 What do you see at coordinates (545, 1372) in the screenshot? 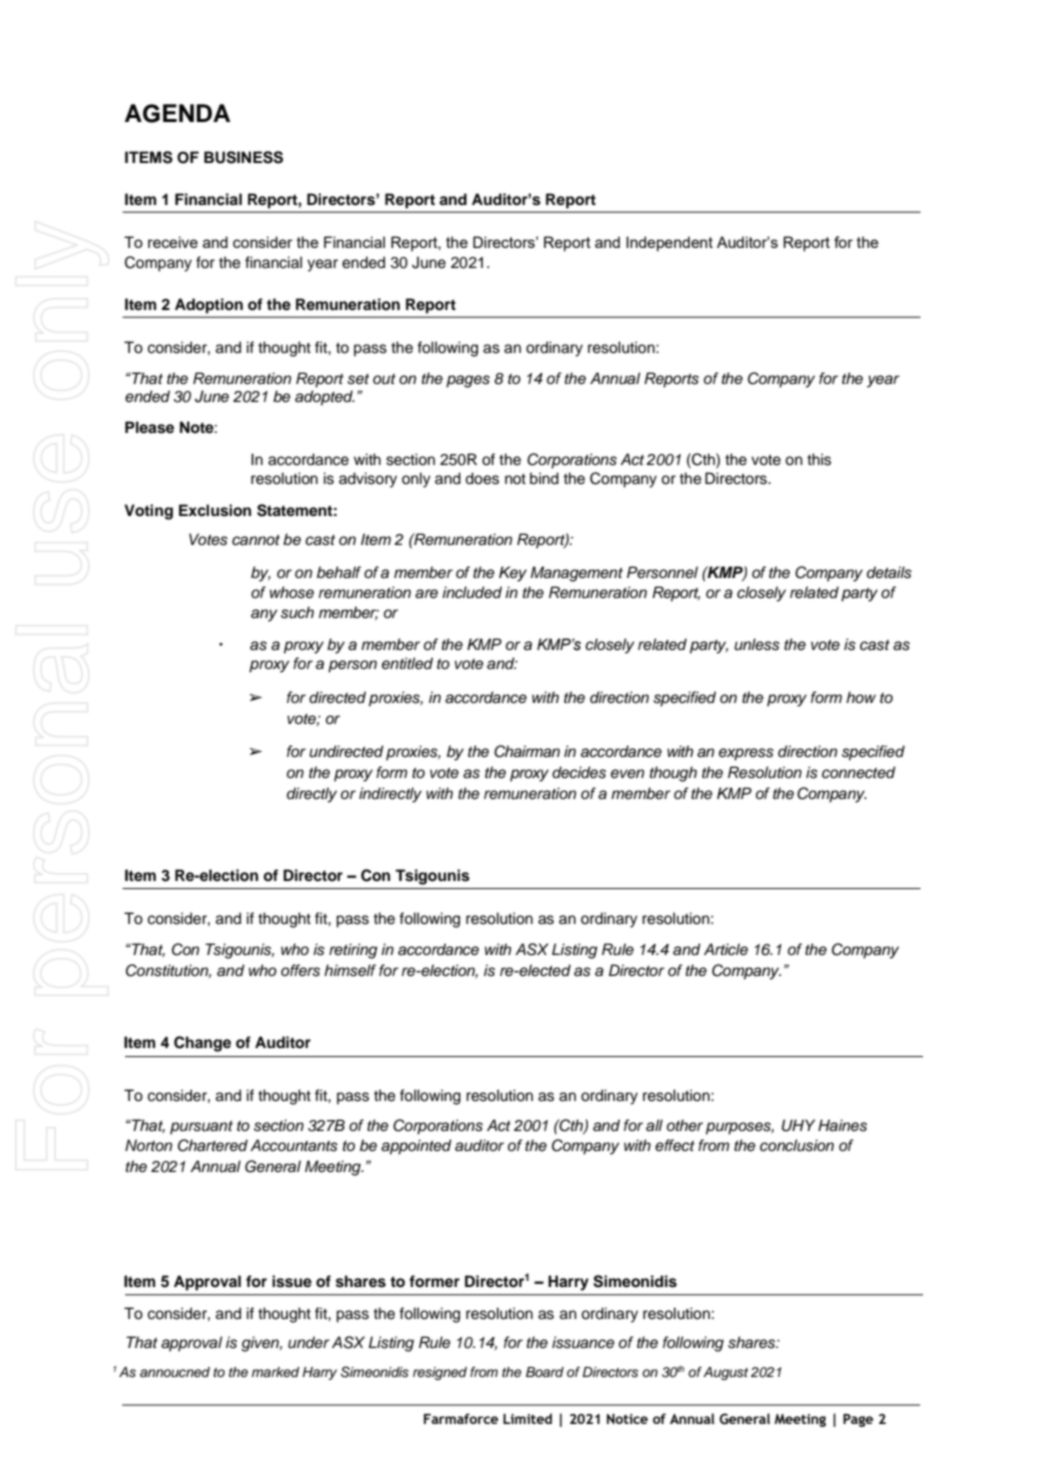
I see `Board` at bounding box center [545, 1372].
